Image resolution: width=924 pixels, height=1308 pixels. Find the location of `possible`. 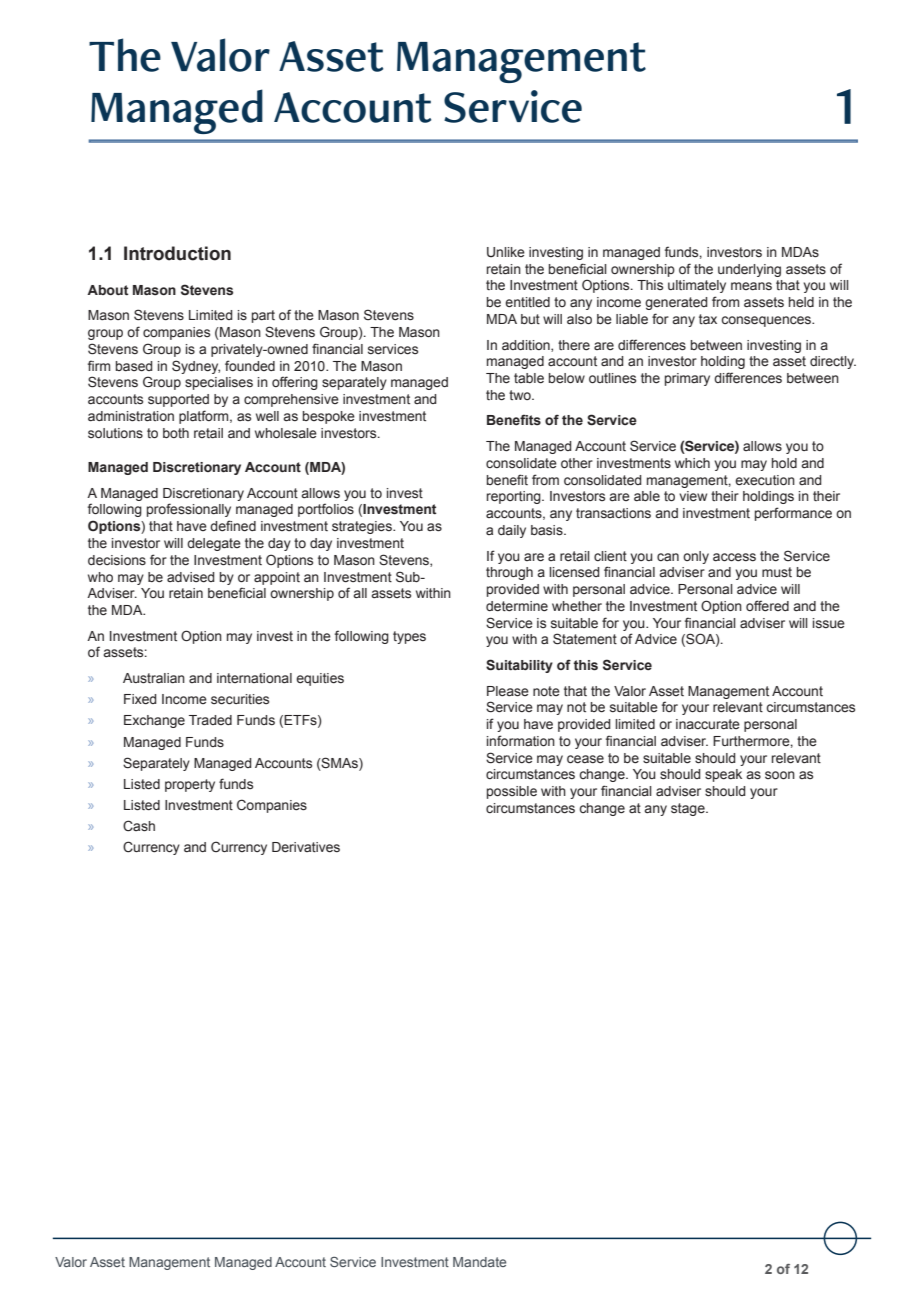

possible is located at coordinates (512, 792).
